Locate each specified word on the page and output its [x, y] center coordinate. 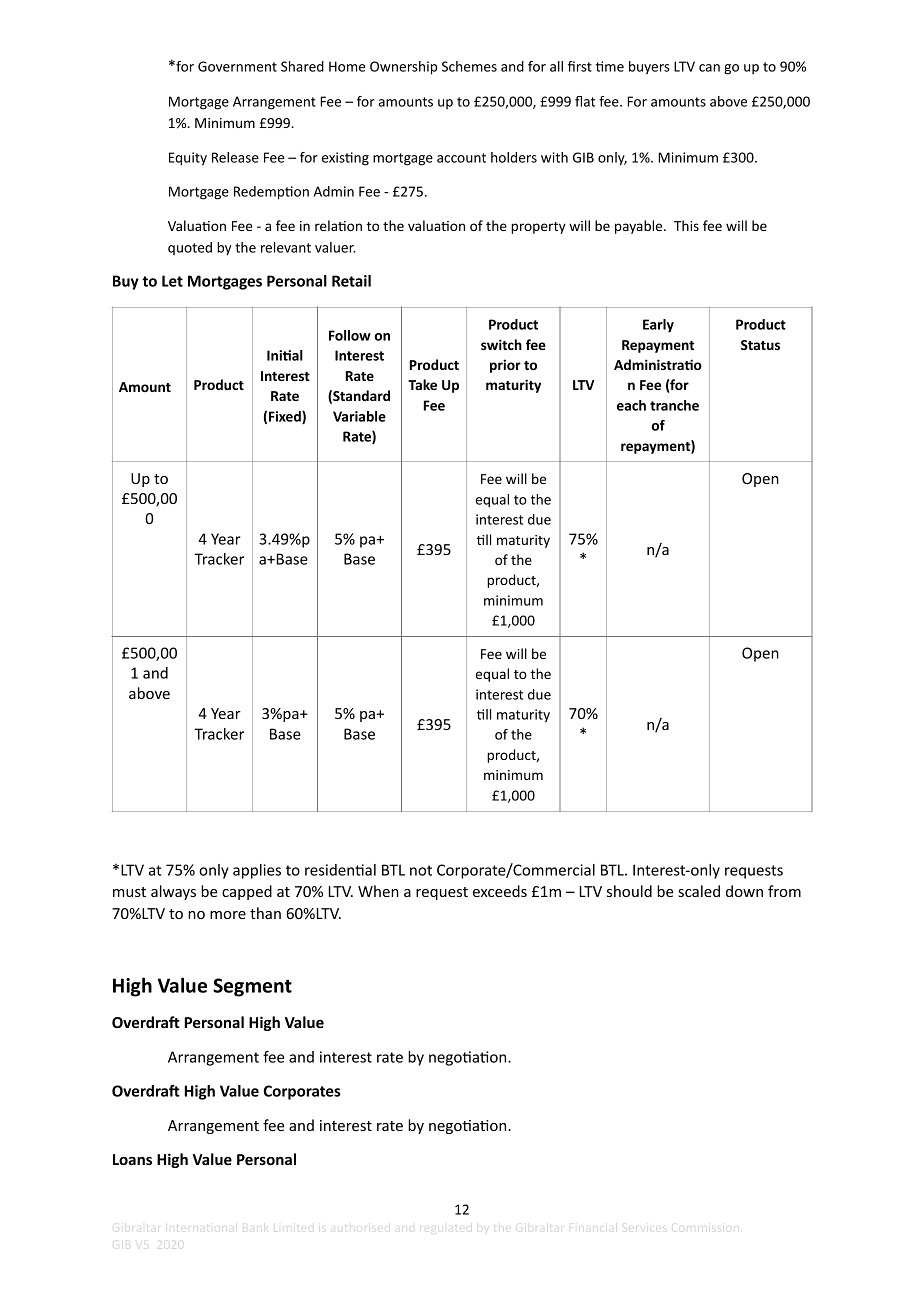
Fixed [286, 417]
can [709, 68]
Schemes [469, 66]
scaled [699, 891]
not [421, 870]
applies [257, 871]
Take [422, 384]
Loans [132, 1159]
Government [237, 66]
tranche [674, 405]
